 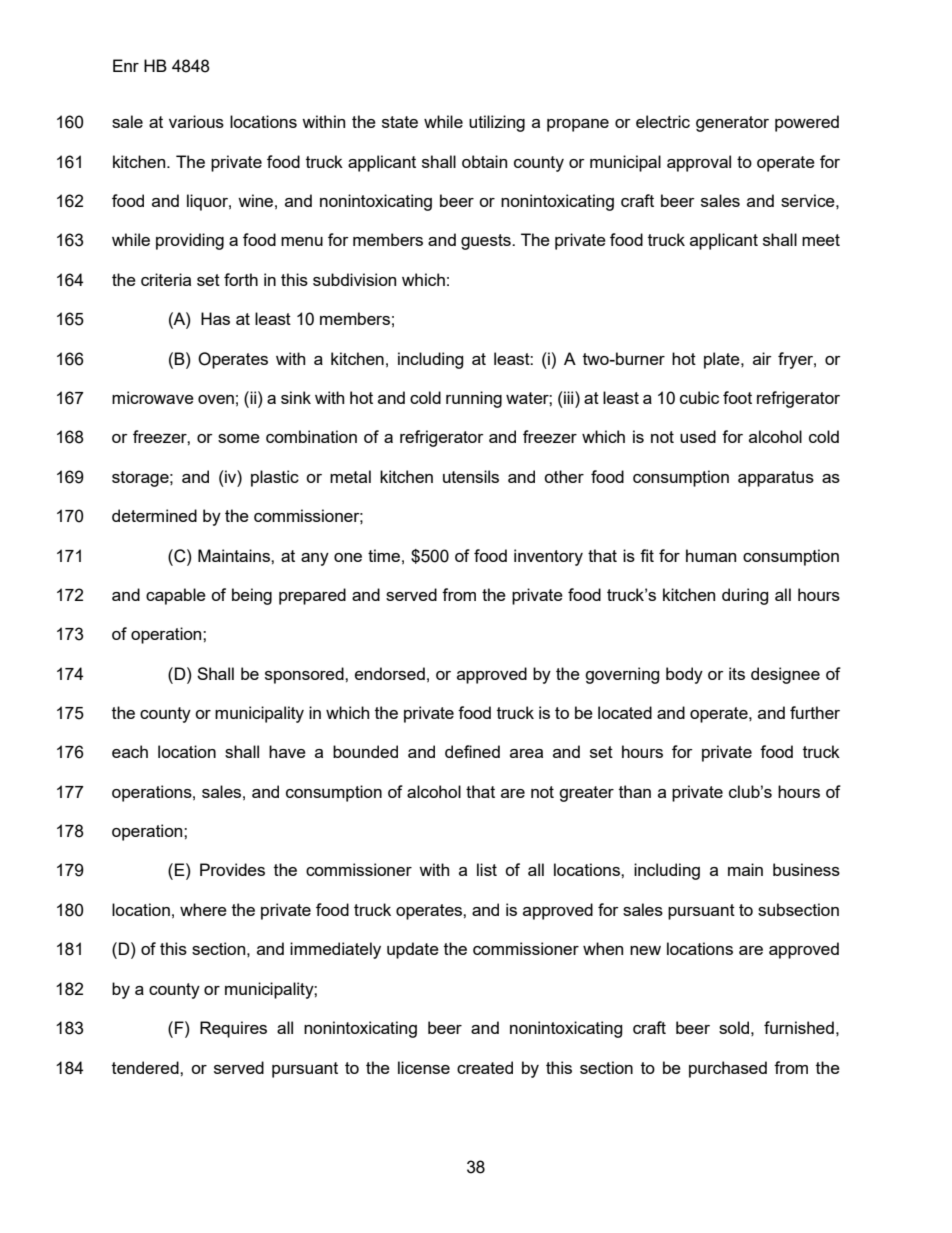 I want to click on obtain, so click(x=484, y=161).
